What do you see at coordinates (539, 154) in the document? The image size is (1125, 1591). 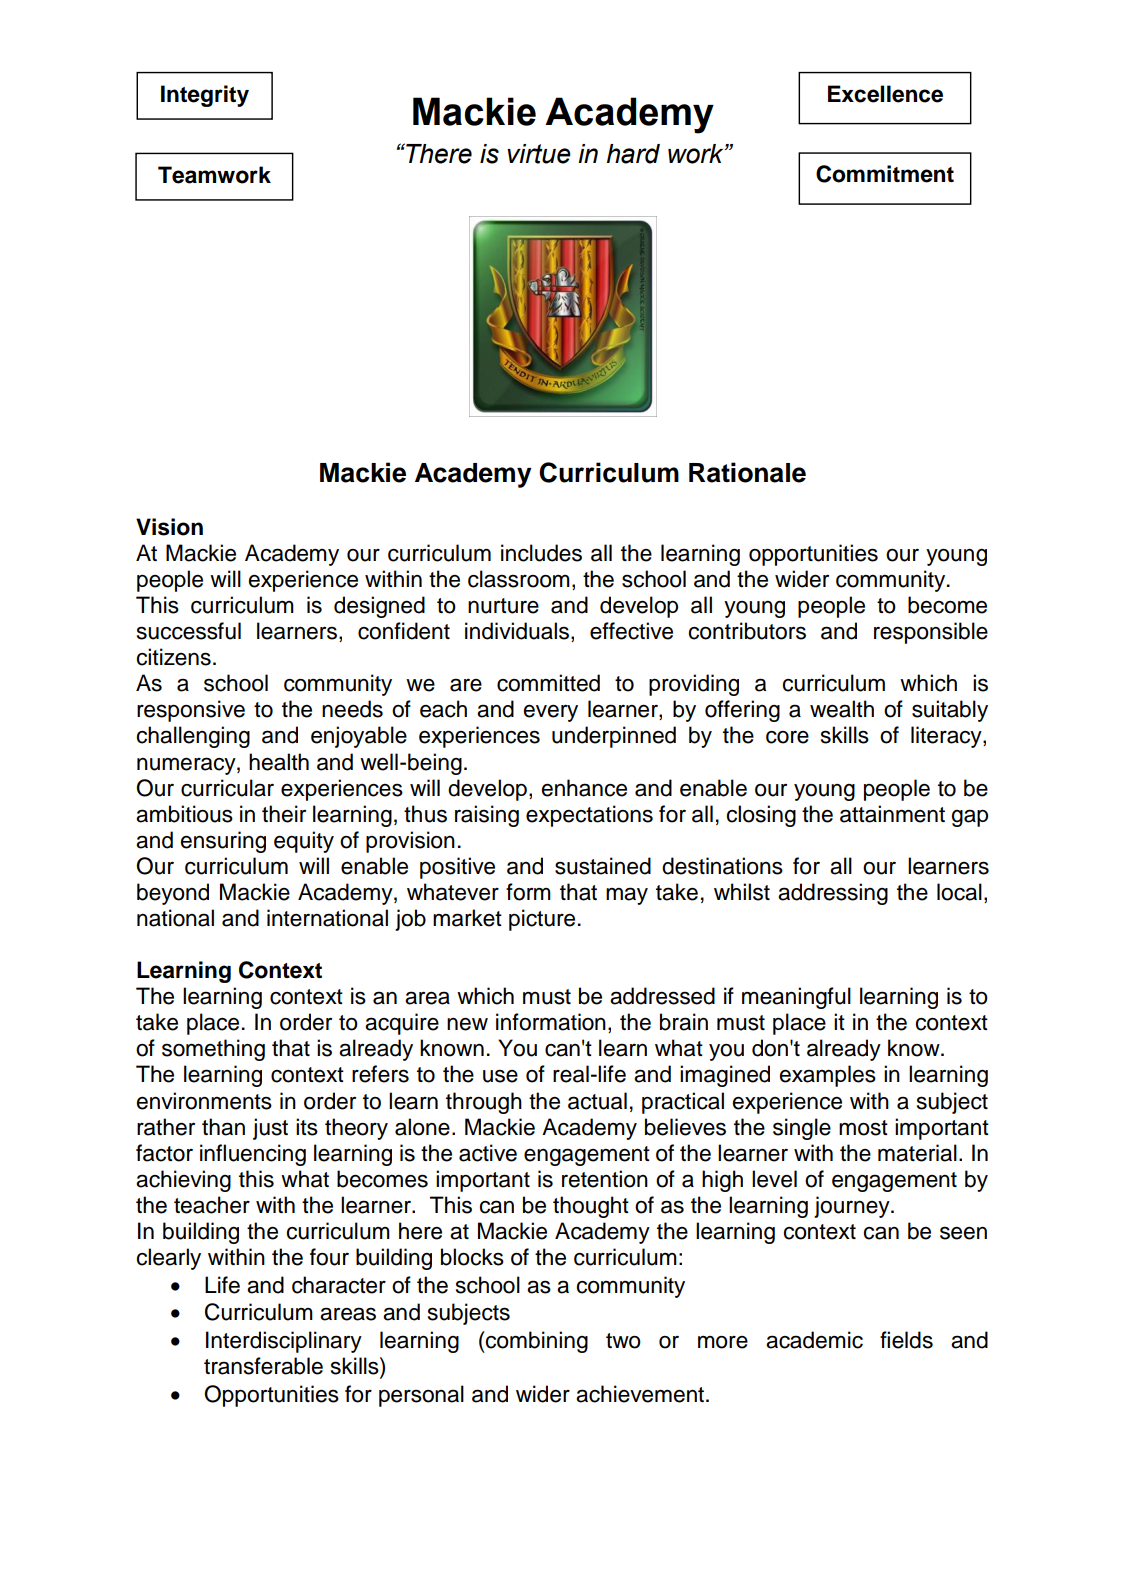 I see `virtue` at bounding box center [539, 154].
